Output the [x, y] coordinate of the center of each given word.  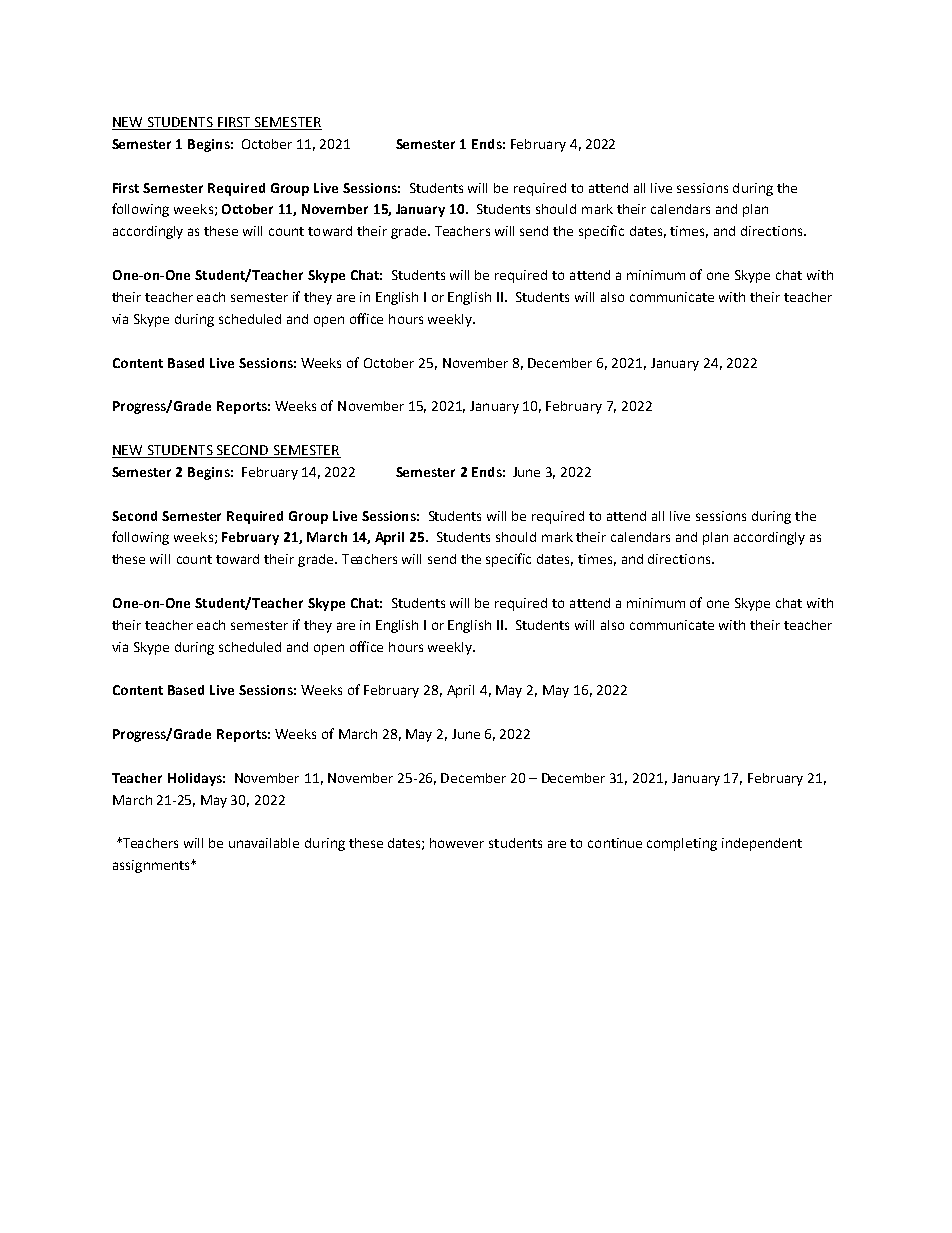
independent [762, 844]
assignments [152, 866]
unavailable [264, 843]
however [457, 843]
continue [615, 843]
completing [682, 844]
